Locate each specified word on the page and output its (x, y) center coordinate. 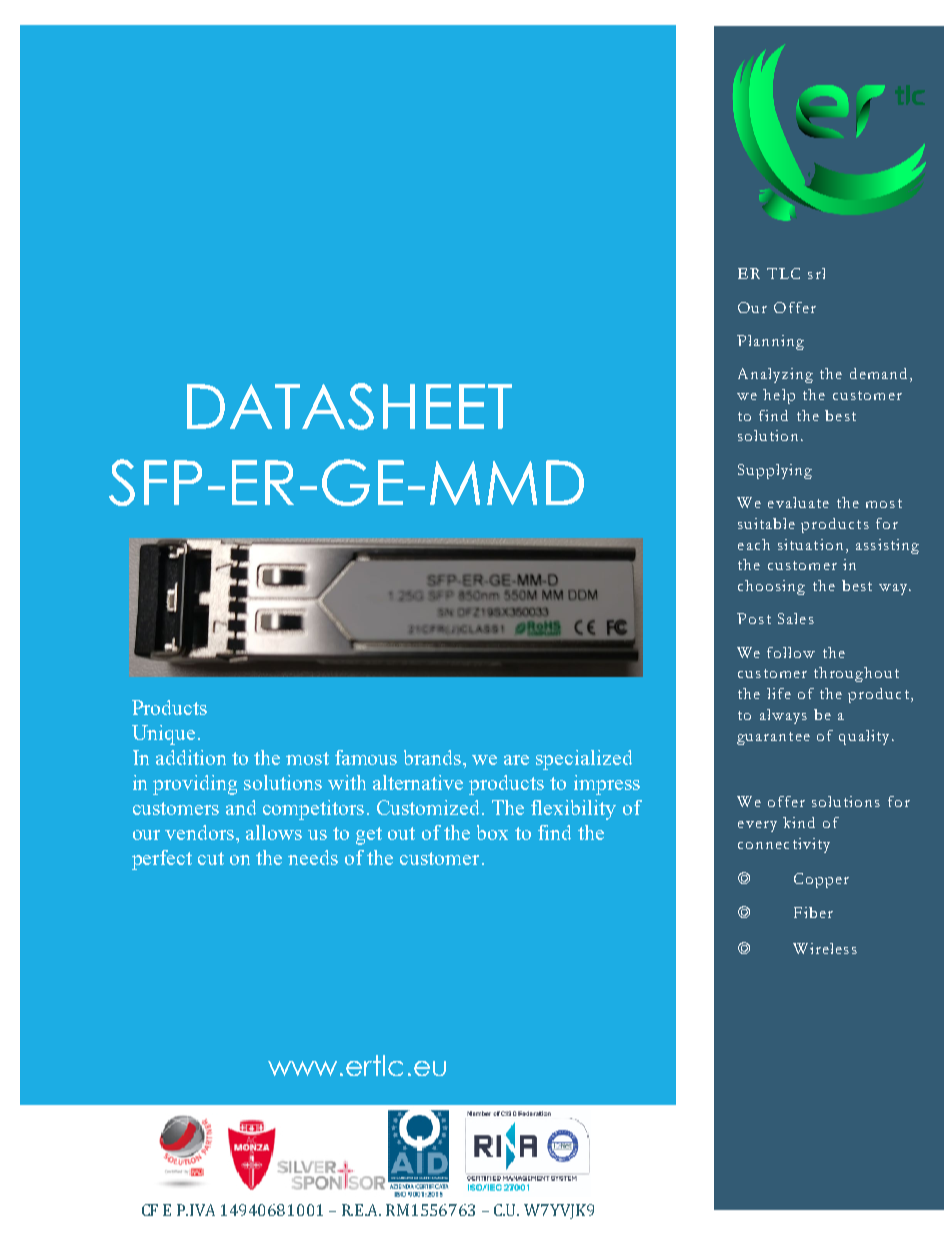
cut (211, 858)
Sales (796, 618)
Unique (163, 735)
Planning (770, 342)
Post (754, 618)
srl (816, 273)
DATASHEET (349, 406)
